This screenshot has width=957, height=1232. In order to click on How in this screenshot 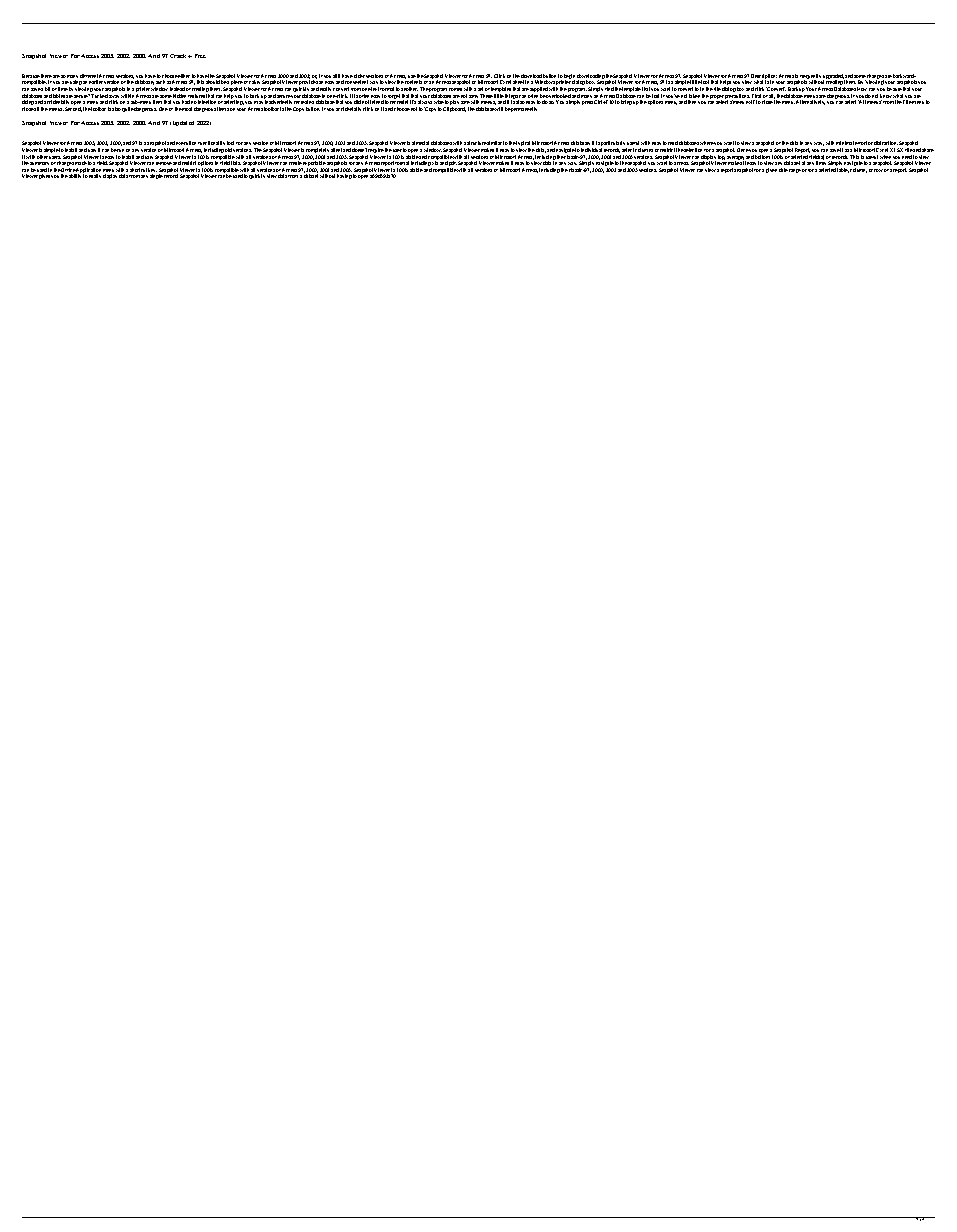, I will do `click(862, 89)`.
